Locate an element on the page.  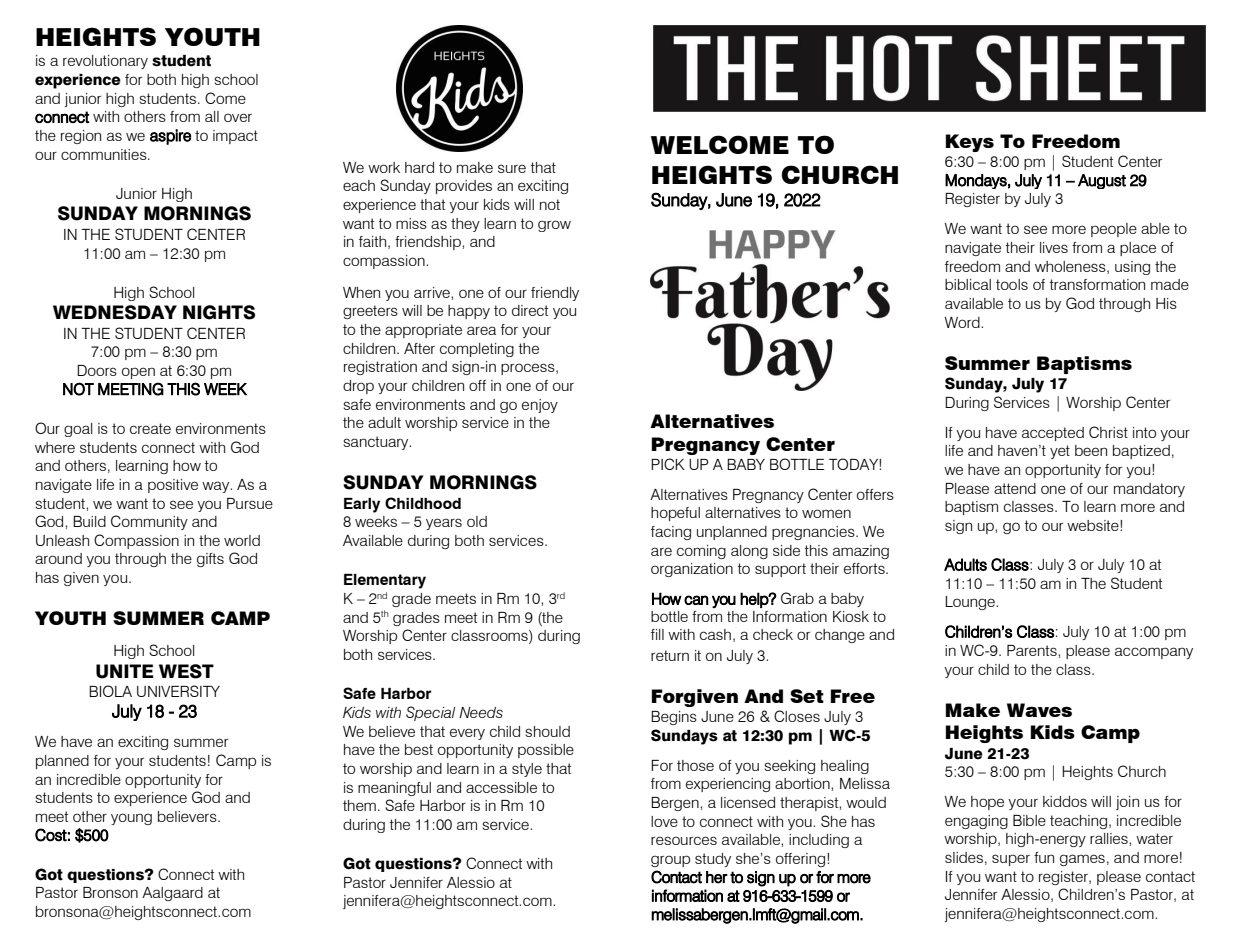
Bible is located at coordinates (1029, 820).
